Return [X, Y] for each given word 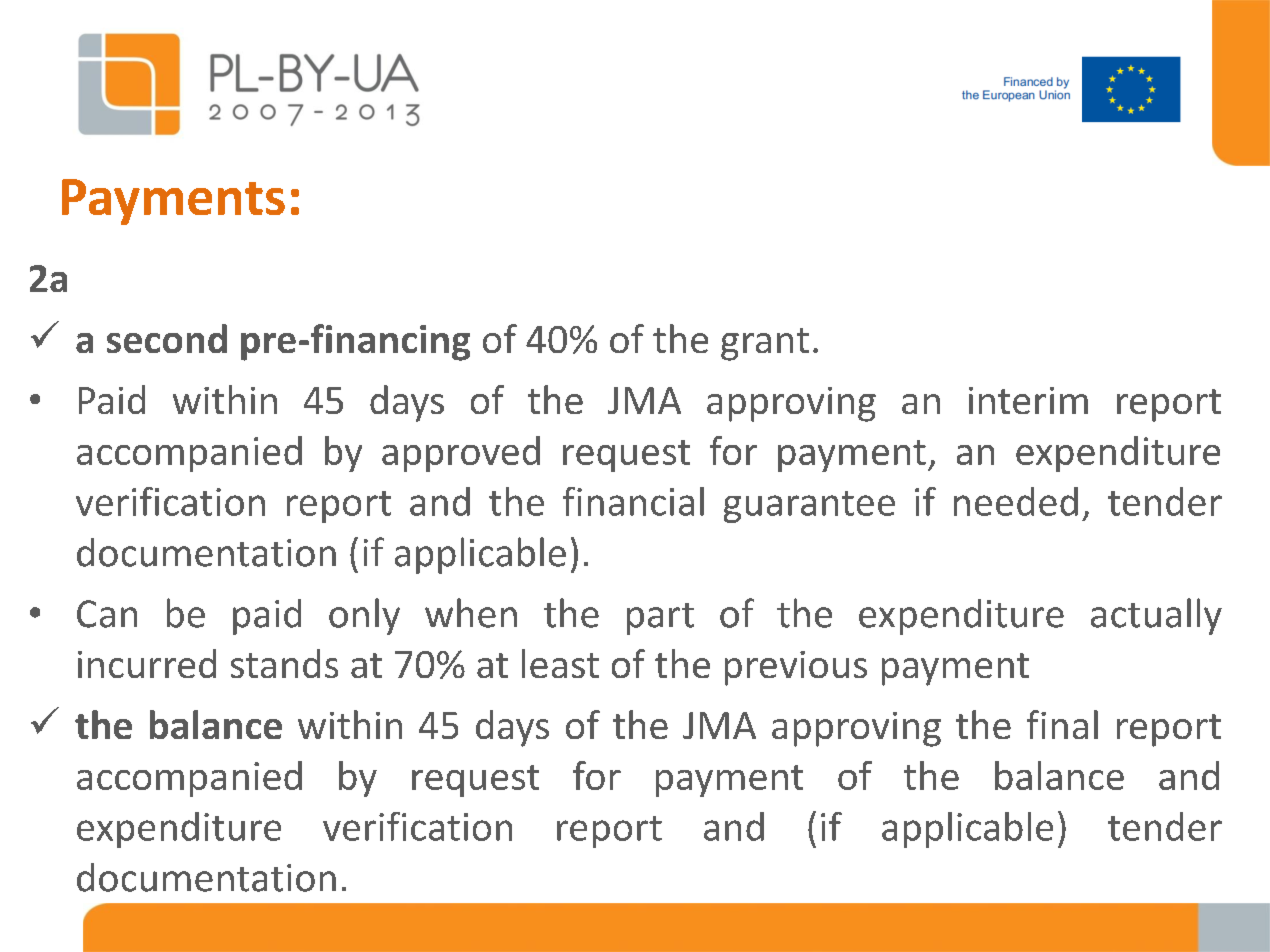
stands [284, 663]
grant [765, 344]
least [560, 663]
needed [1016, 501]
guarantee [809, 507]
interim [1028, 400]
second [167, 338]
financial [633, 501]
